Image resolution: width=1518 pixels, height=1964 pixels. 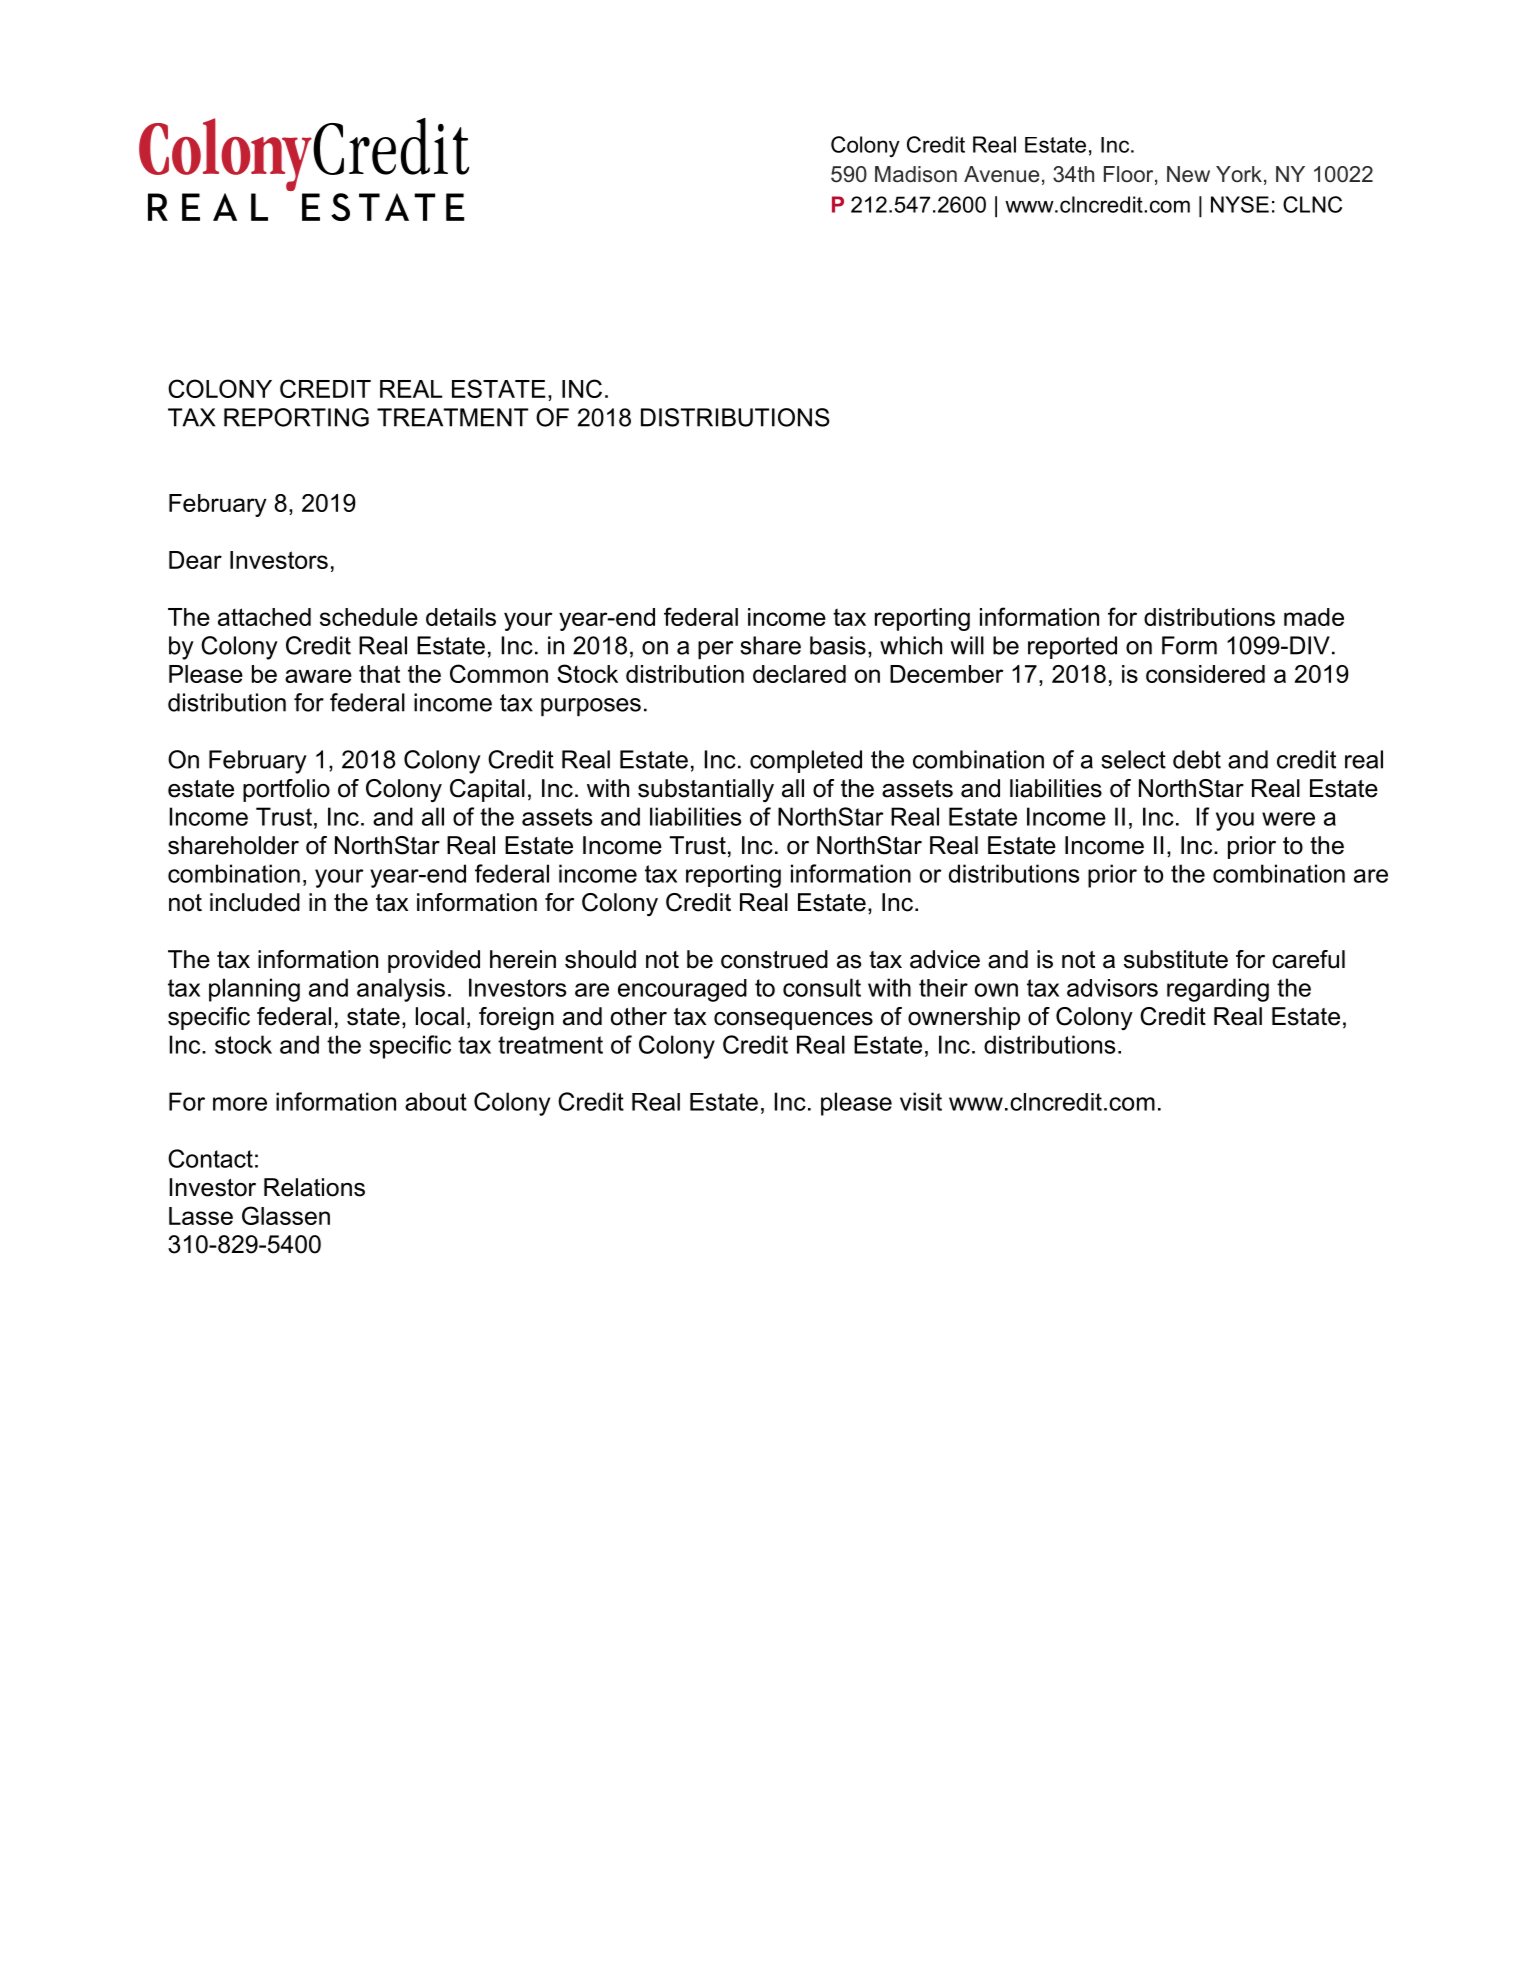 What do you see at coordinates (286, 790) in the screenshot?
I see `portfolio` at bounding box center [286, 790].
